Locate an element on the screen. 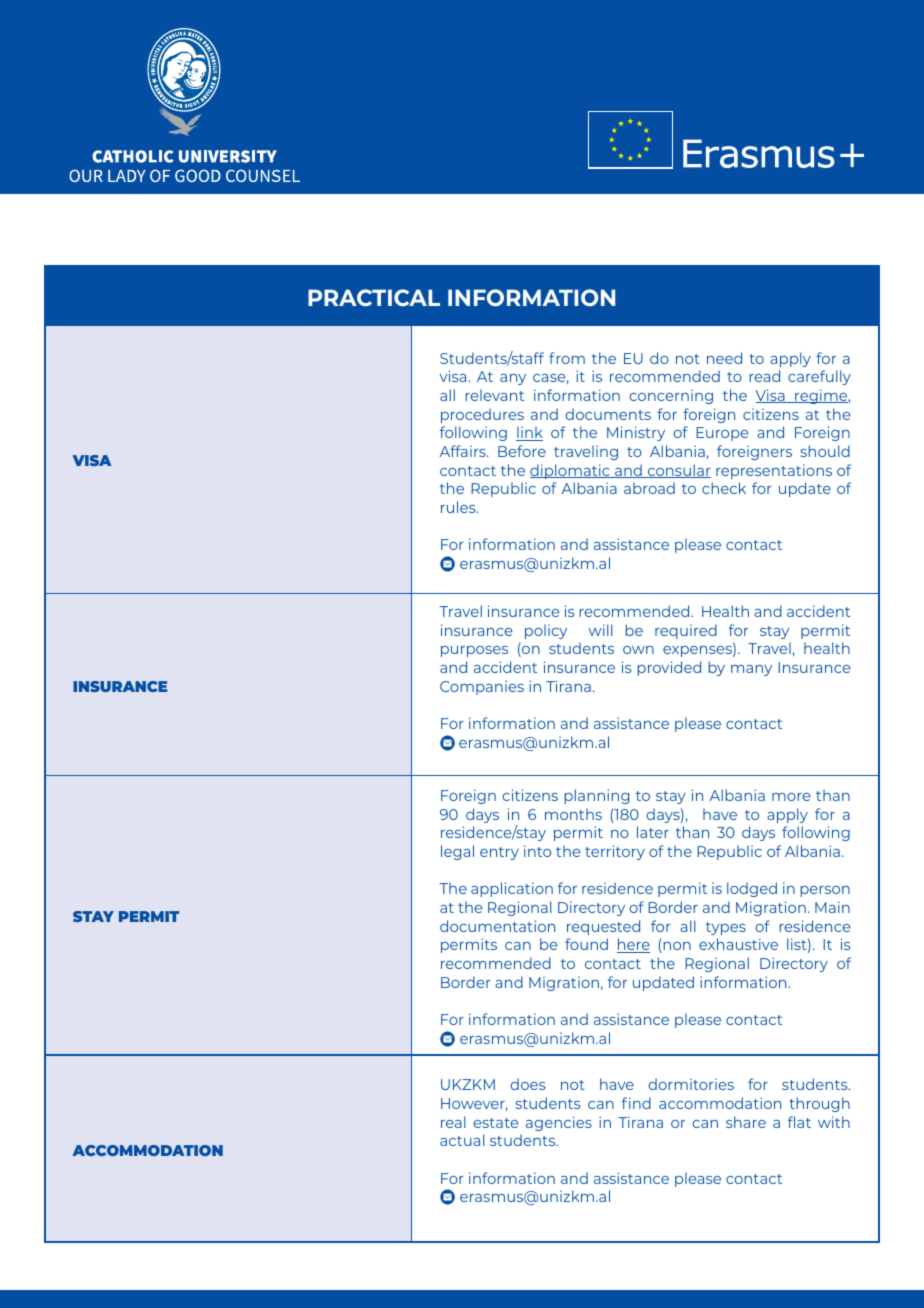 The height and width of the screenshot is (1308, 924). territory is located at coordinates (615, 852).
